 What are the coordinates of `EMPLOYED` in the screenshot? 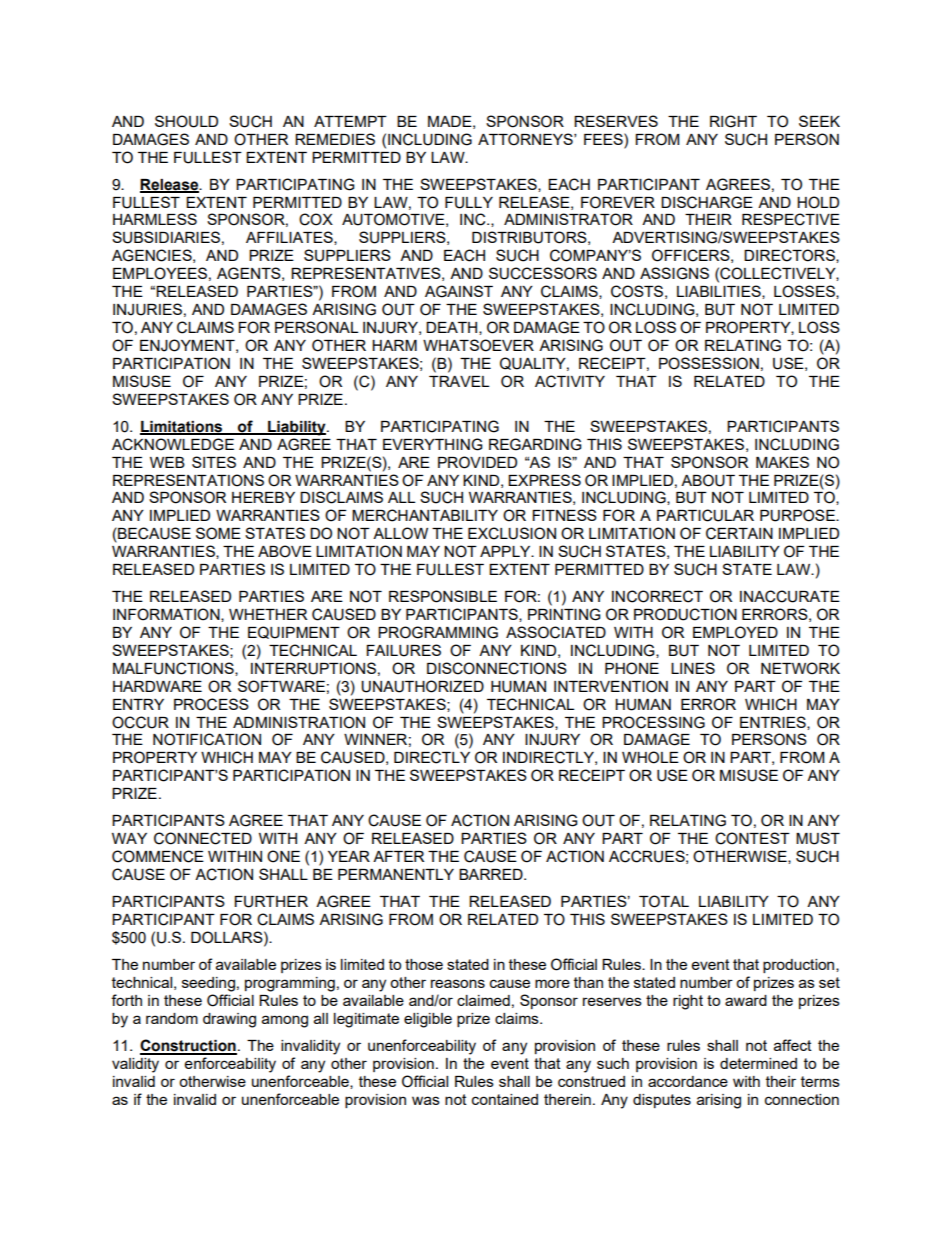 It's located at (735, 632).
